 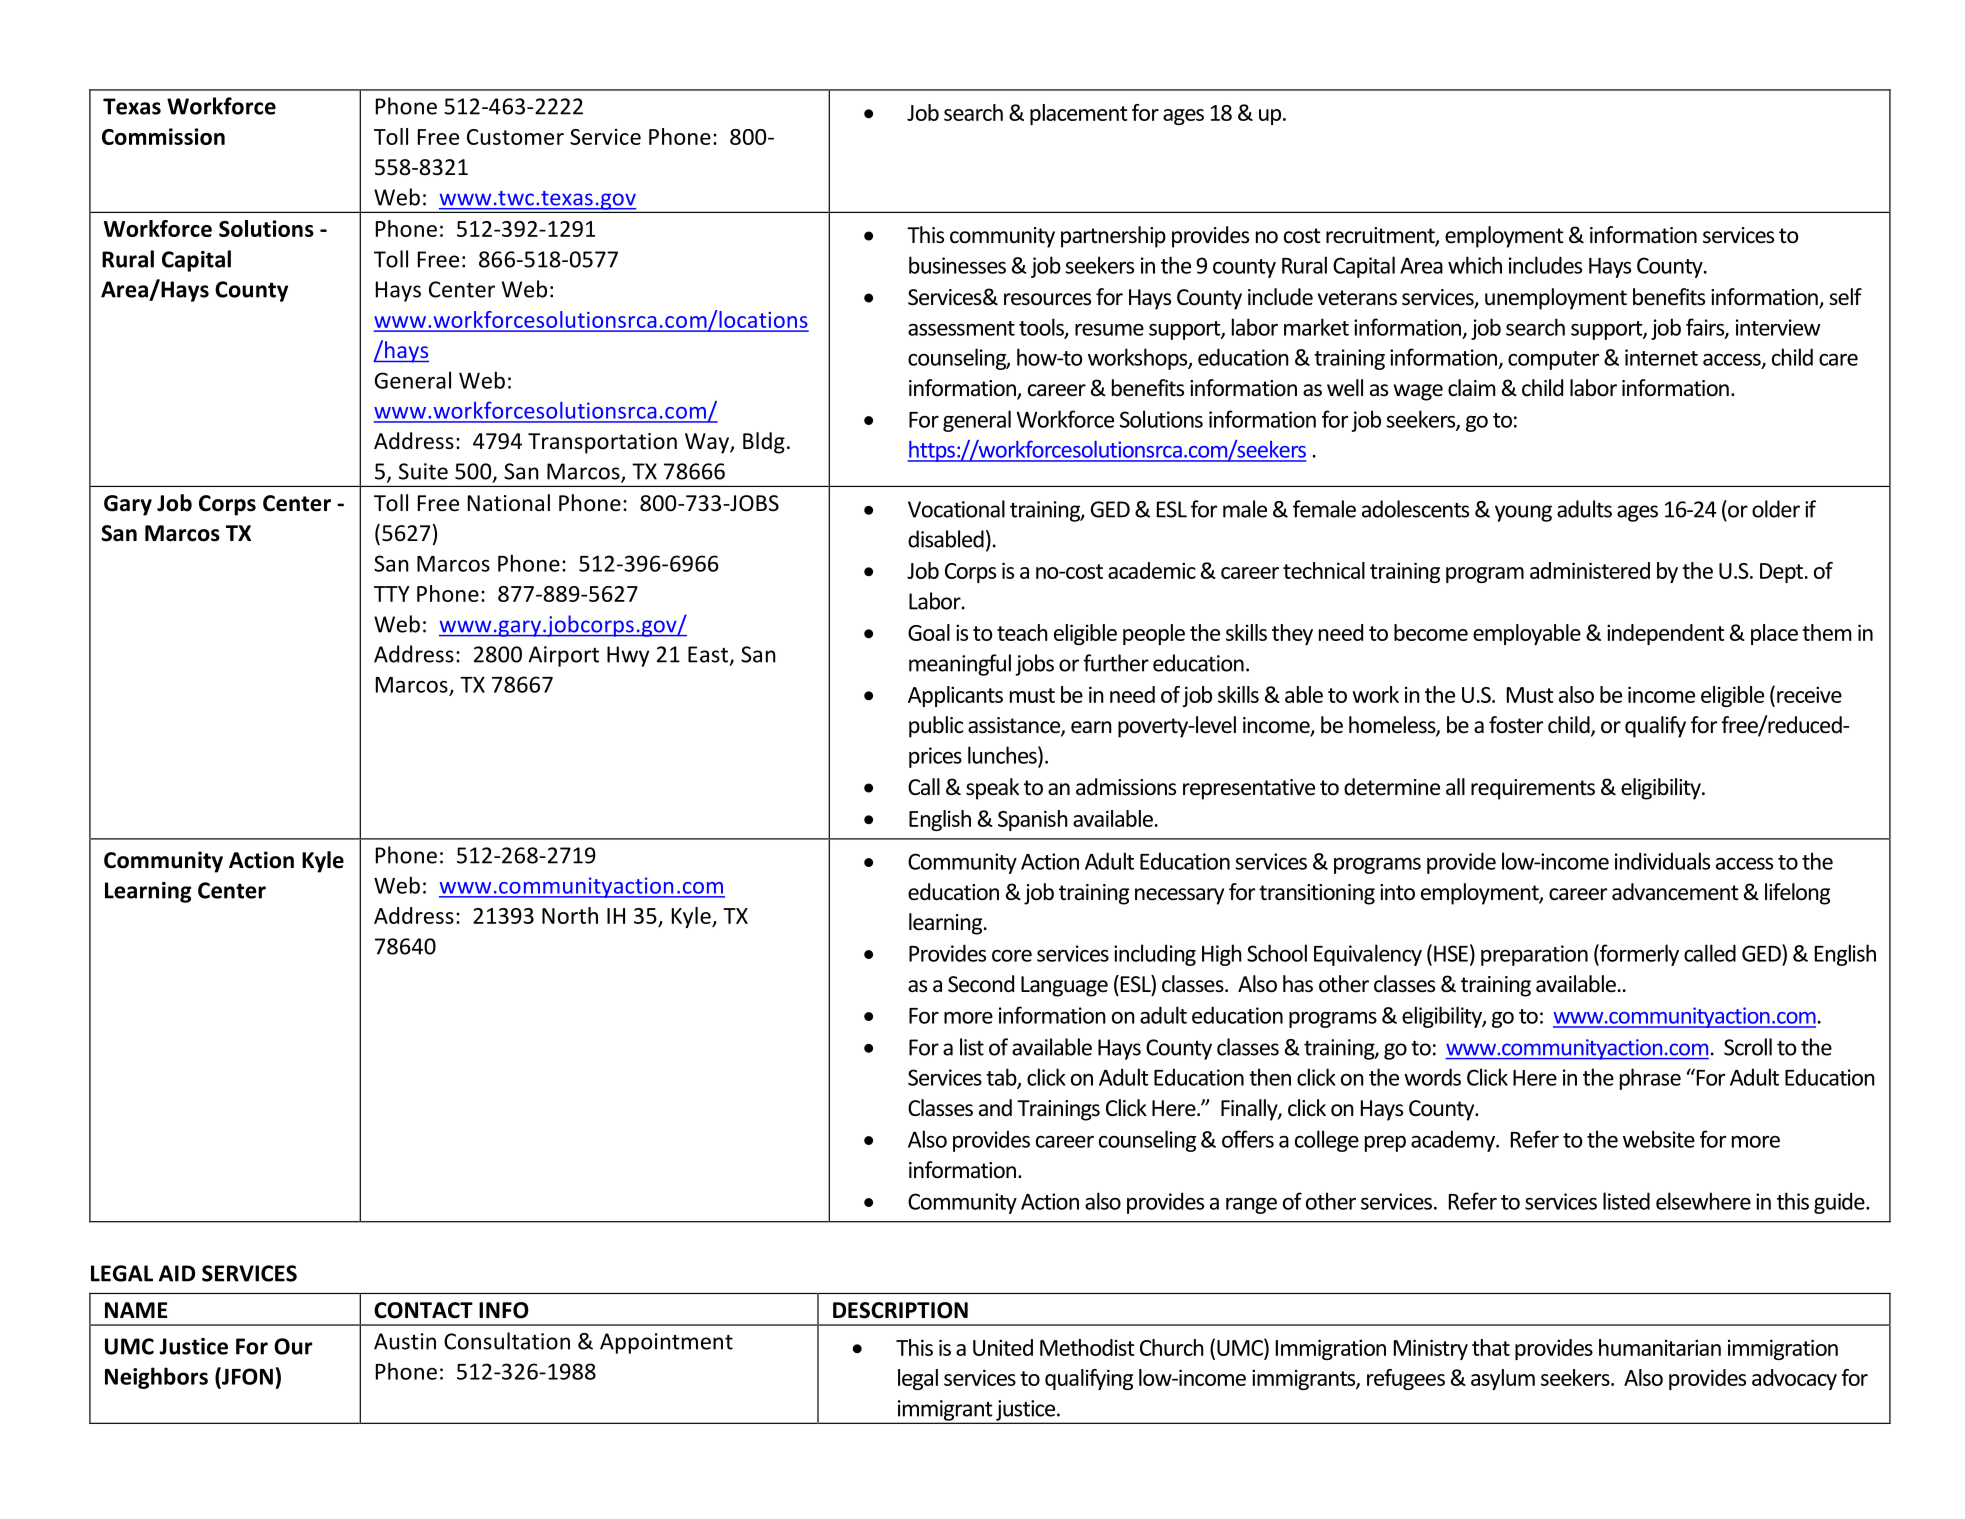 What do you see at coordinates (1475, 265) in the document?
I see `which` at bounding box center [1475, 265].
